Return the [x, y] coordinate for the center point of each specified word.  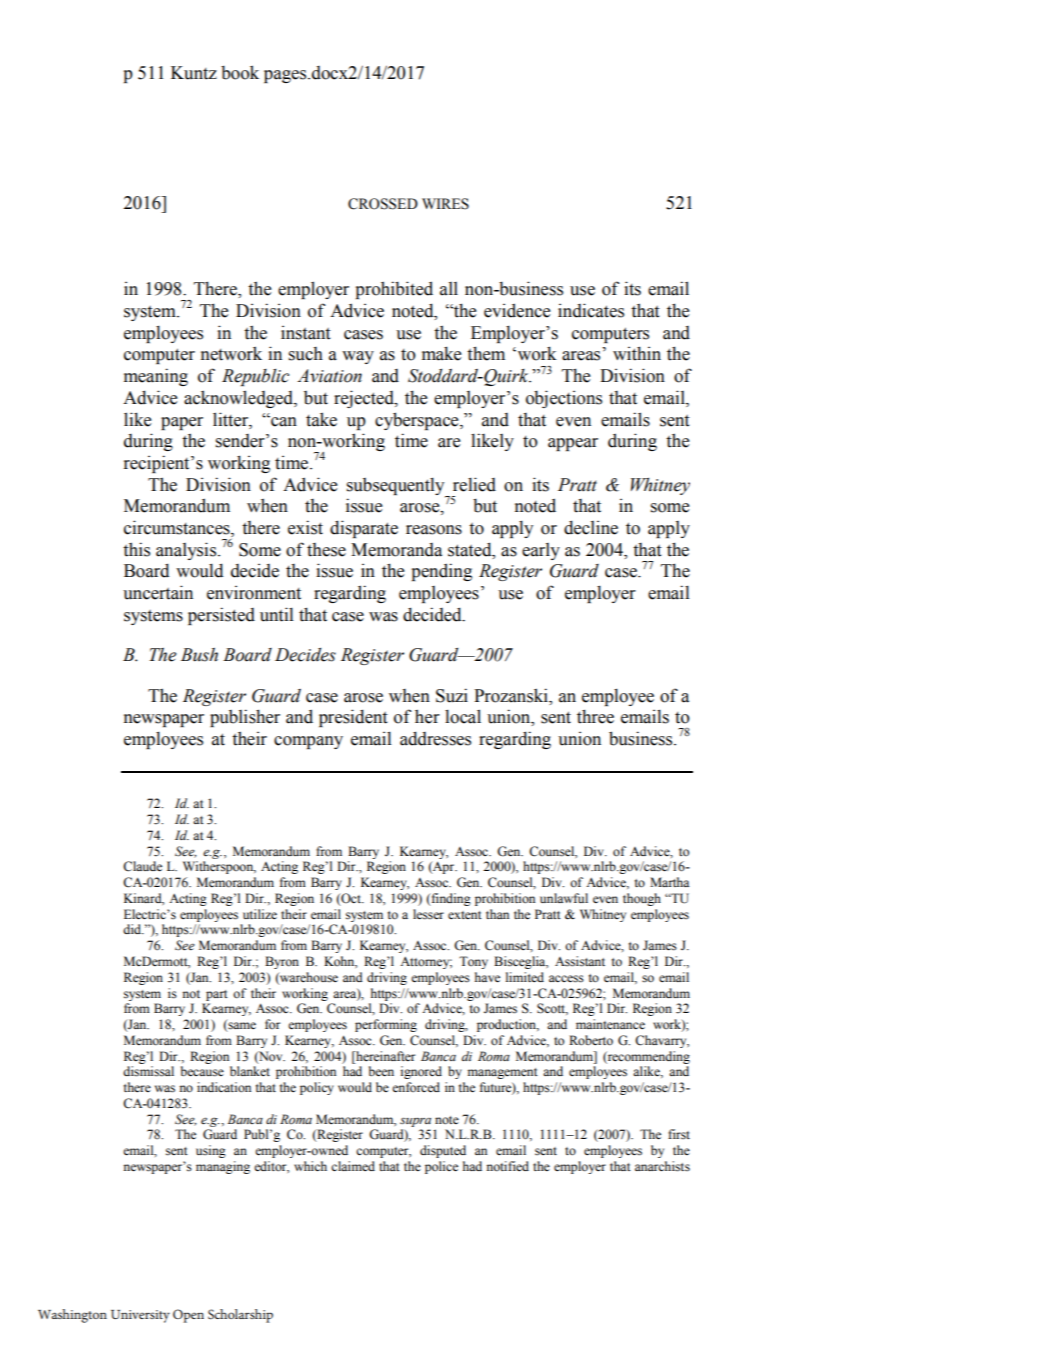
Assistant [580, 961]
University [140, 1316]
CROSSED [383, 204]
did [133, 929]
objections [564, 399]
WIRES [445, 204]
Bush [199, 655]
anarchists [662, 1166]
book [240, 72]
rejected [365, 399]
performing [386, 1025]
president [353, 718]
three [595, 716]
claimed [353, 1166]
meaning [156, 377]
